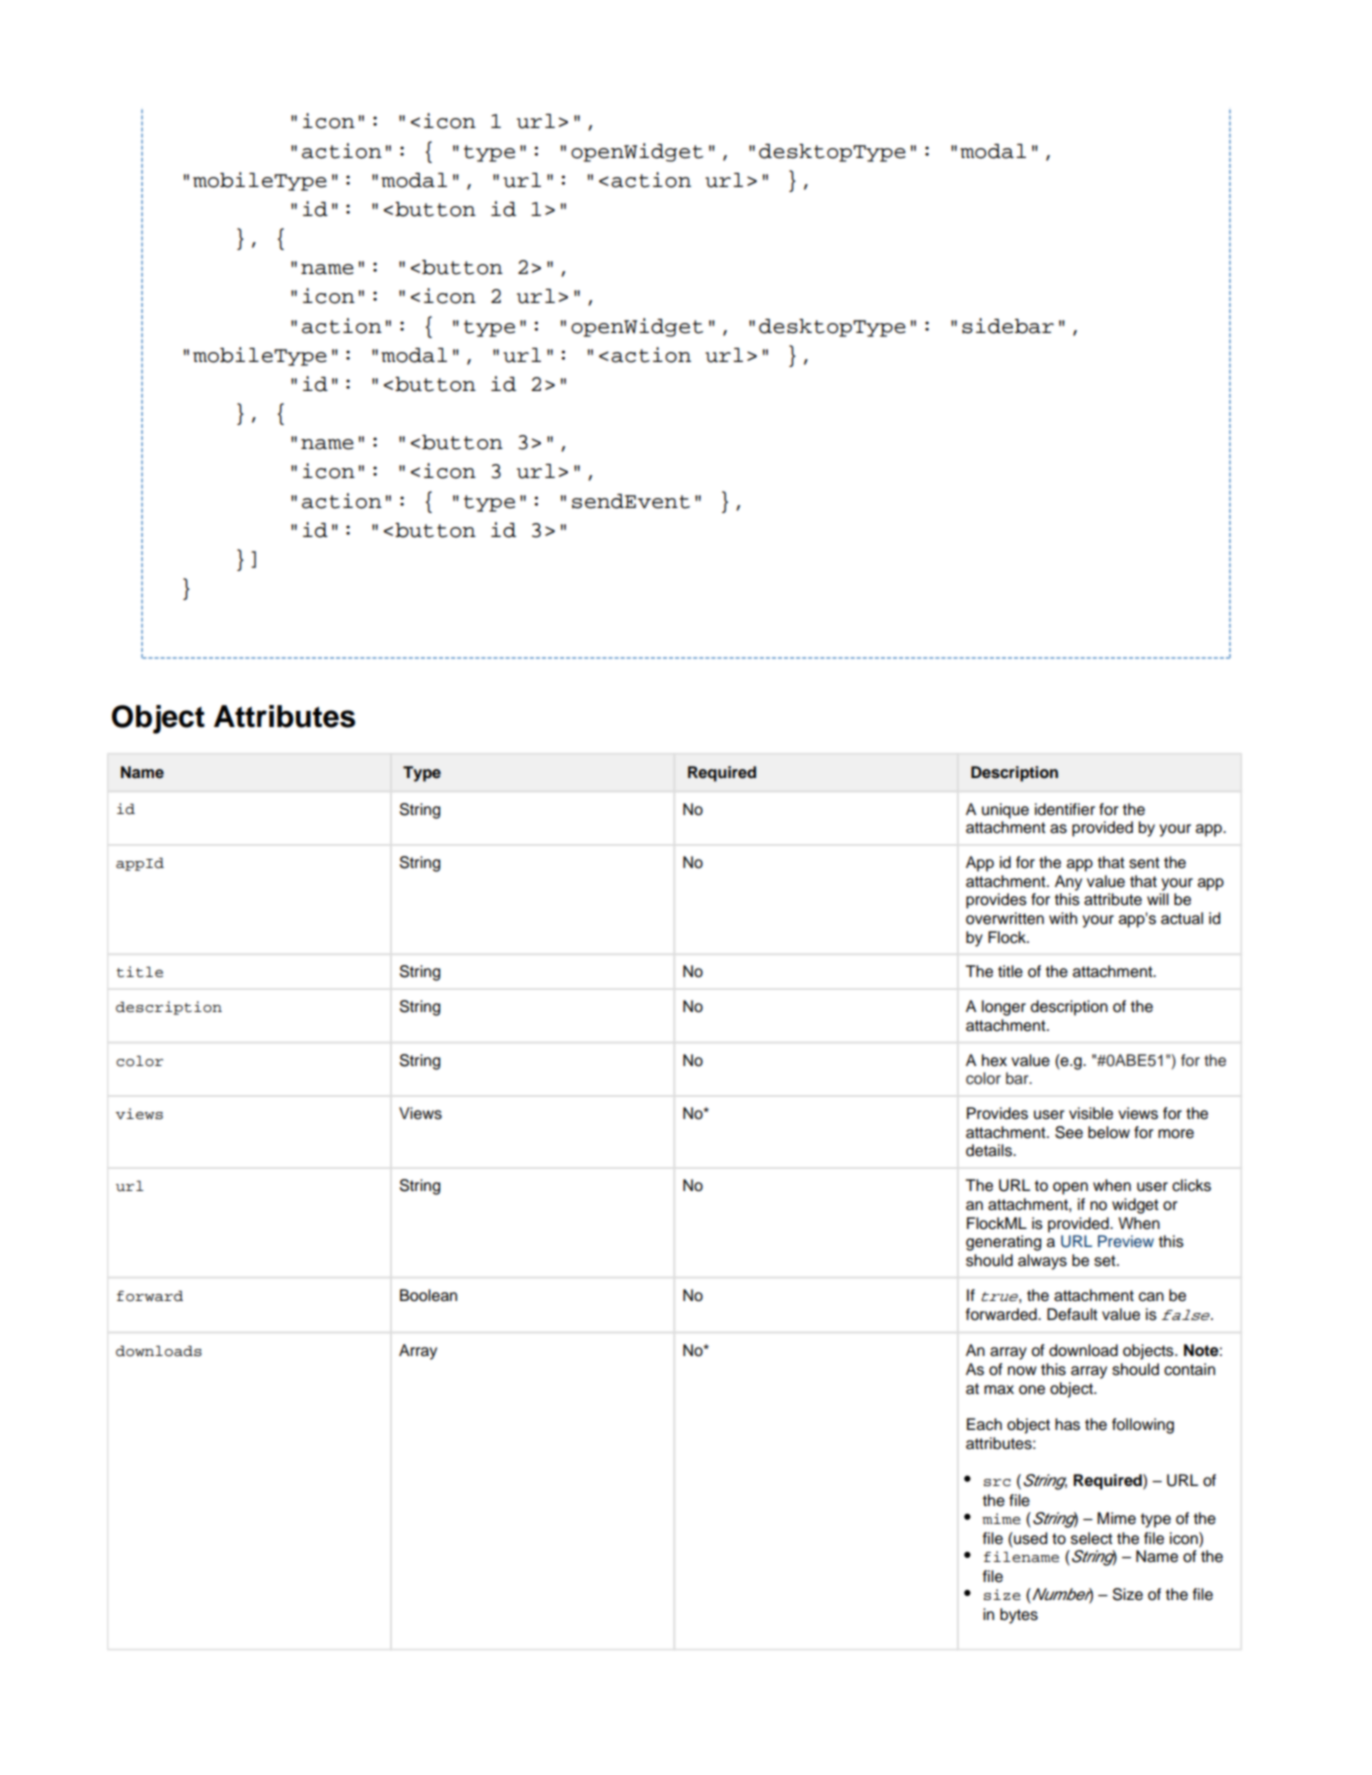 The width and height of the document is (1372, 1775). I want to click on below, so click(1109, 1132).
